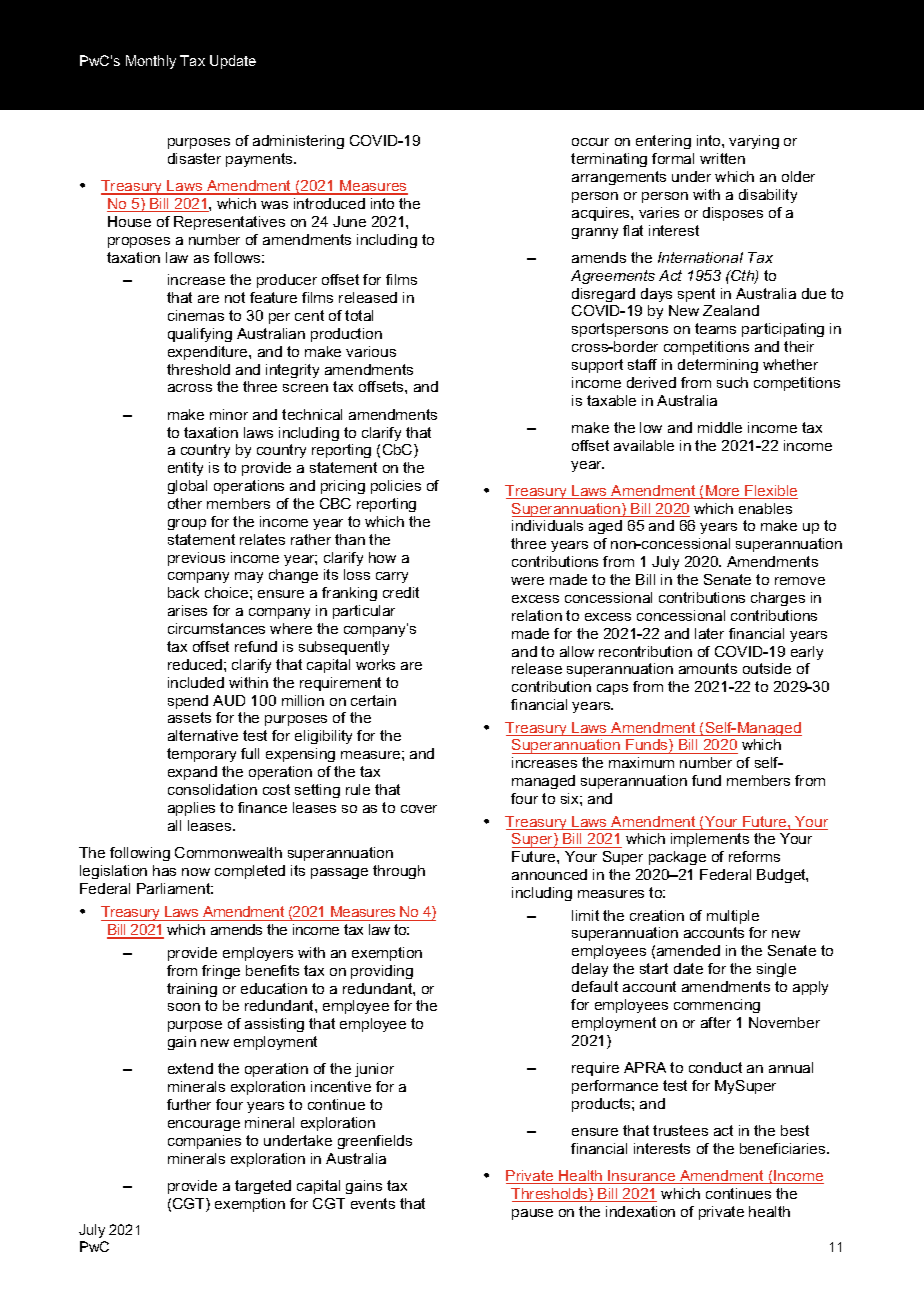 The image size is (924, 1308). I want to click on beneficiaries, so click(784, 1148).
